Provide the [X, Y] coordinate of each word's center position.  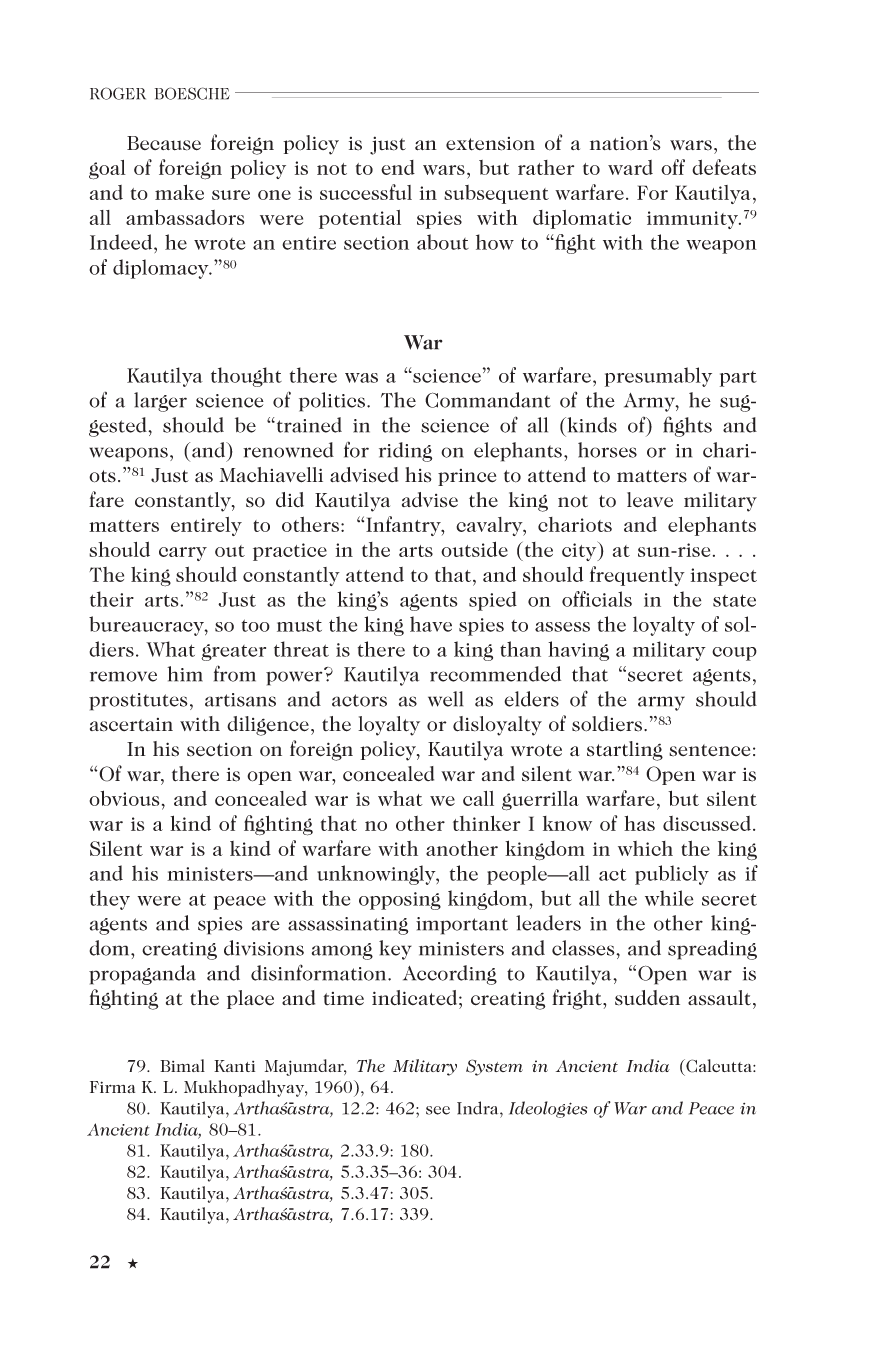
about [443, 242]
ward [630, 167]
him [185, 674]
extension [490, 144]
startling [625, 751]
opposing [400, 901]
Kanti [234, 1066]
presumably [658, 377]
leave [650, 500]
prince [467, 477]
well [445, 699]
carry [183, 554]
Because [164, 143]
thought [246, 377]
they [110, 900]
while [669, 898]
